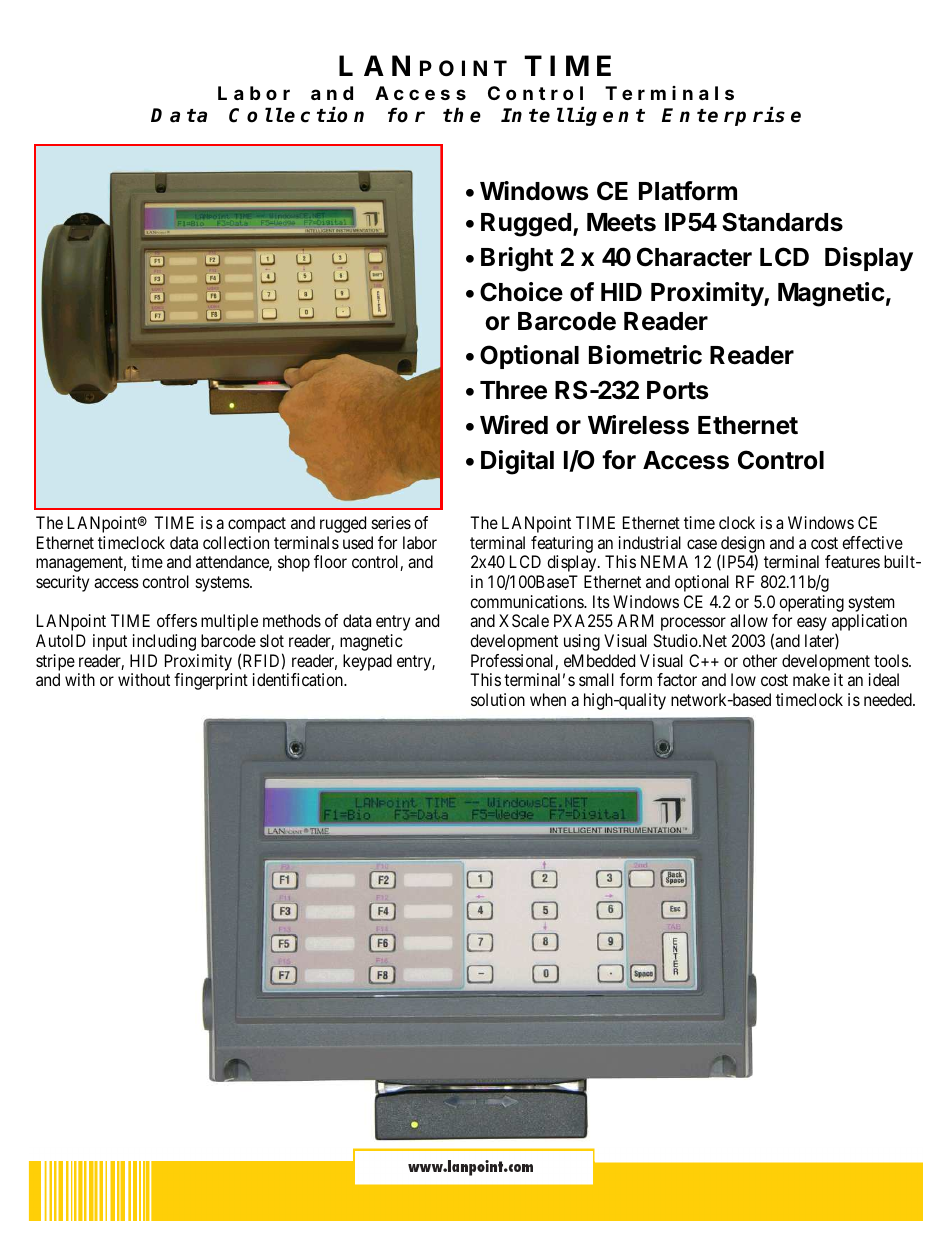  What do you see at coordinates (811, 679) in the page?
I see `make` at bounding box center [811, 679].
